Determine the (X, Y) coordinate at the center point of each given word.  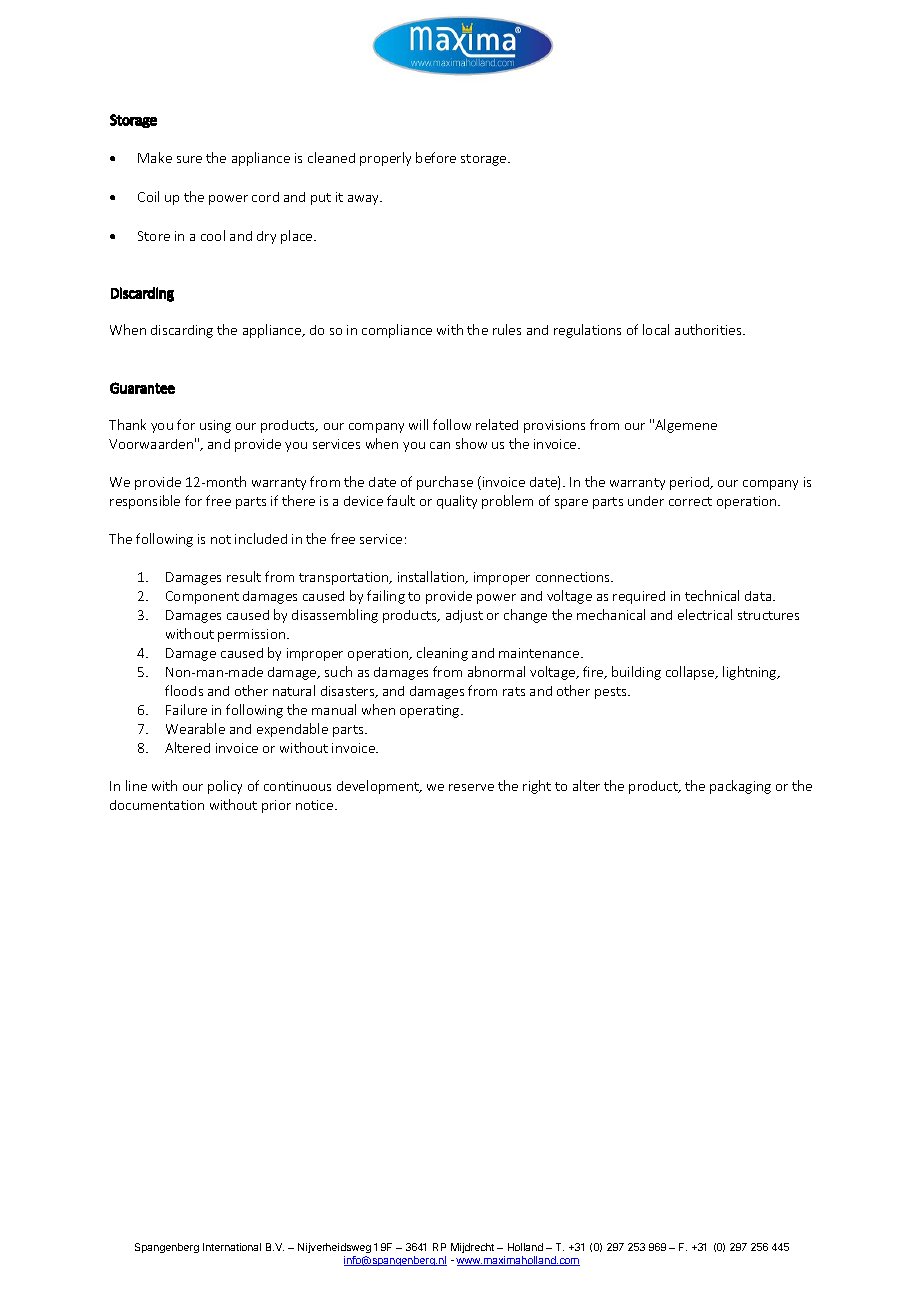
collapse (691, 673)
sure (189, 159)
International (232, 1247)
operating (431, 711)
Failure (186, 709)
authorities (709, 329)
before (436, 157)
